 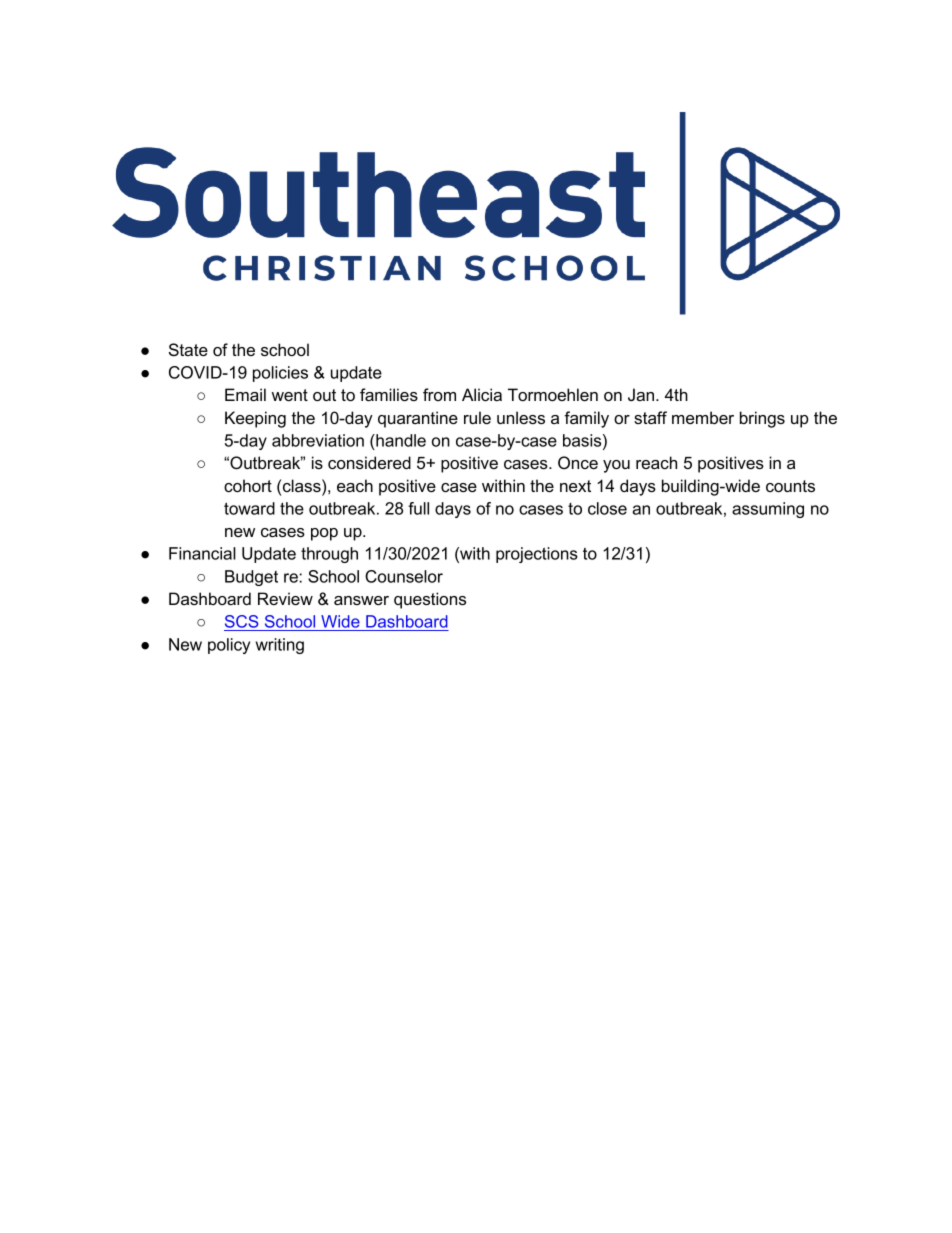 I want to click on Jan, so click(x=642, y=394).
